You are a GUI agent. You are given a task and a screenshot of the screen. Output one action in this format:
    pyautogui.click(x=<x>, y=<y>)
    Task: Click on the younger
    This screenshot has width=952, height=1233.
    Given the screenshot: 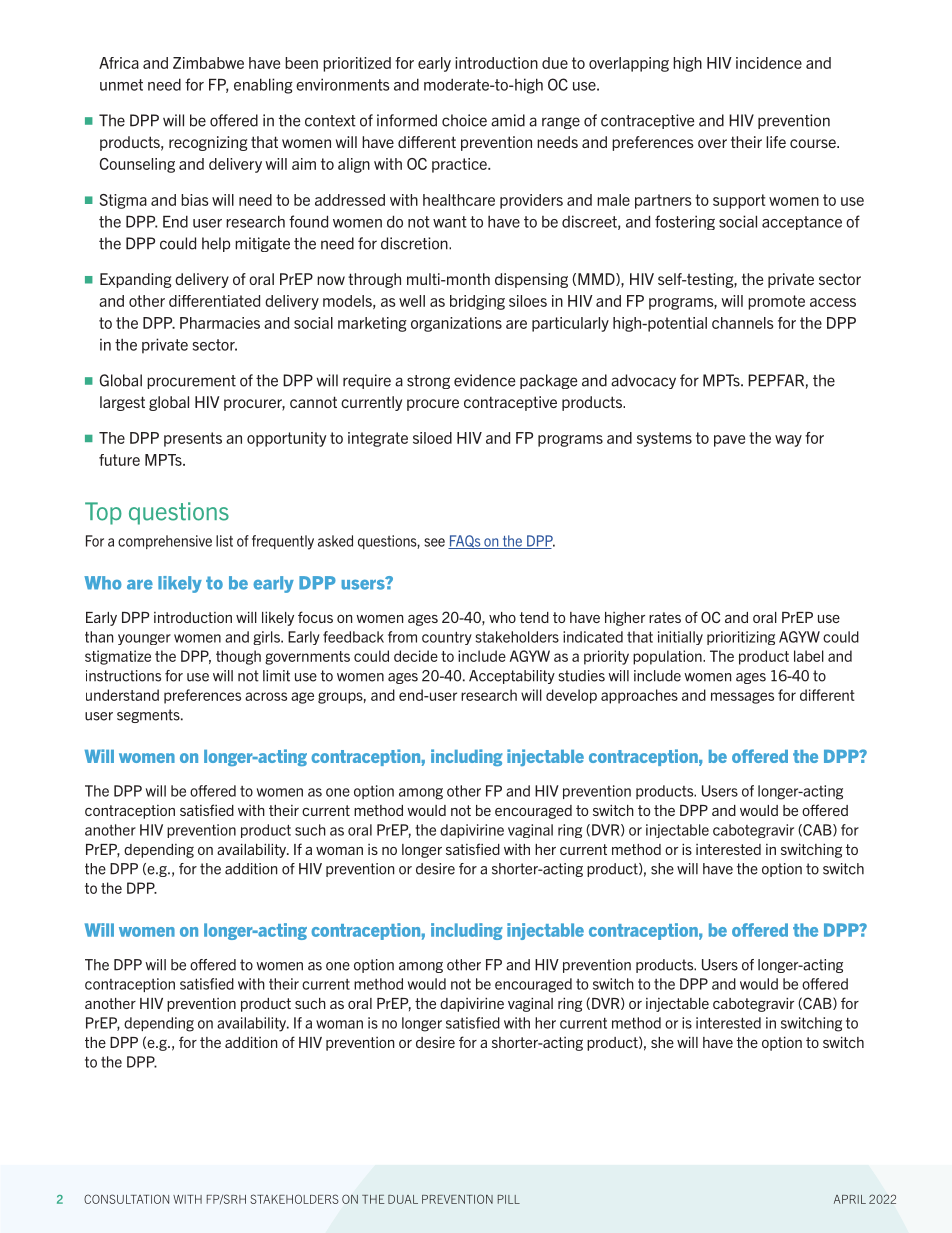 What is the action you would take?
    pyautogui.click(x=144, y=639)
